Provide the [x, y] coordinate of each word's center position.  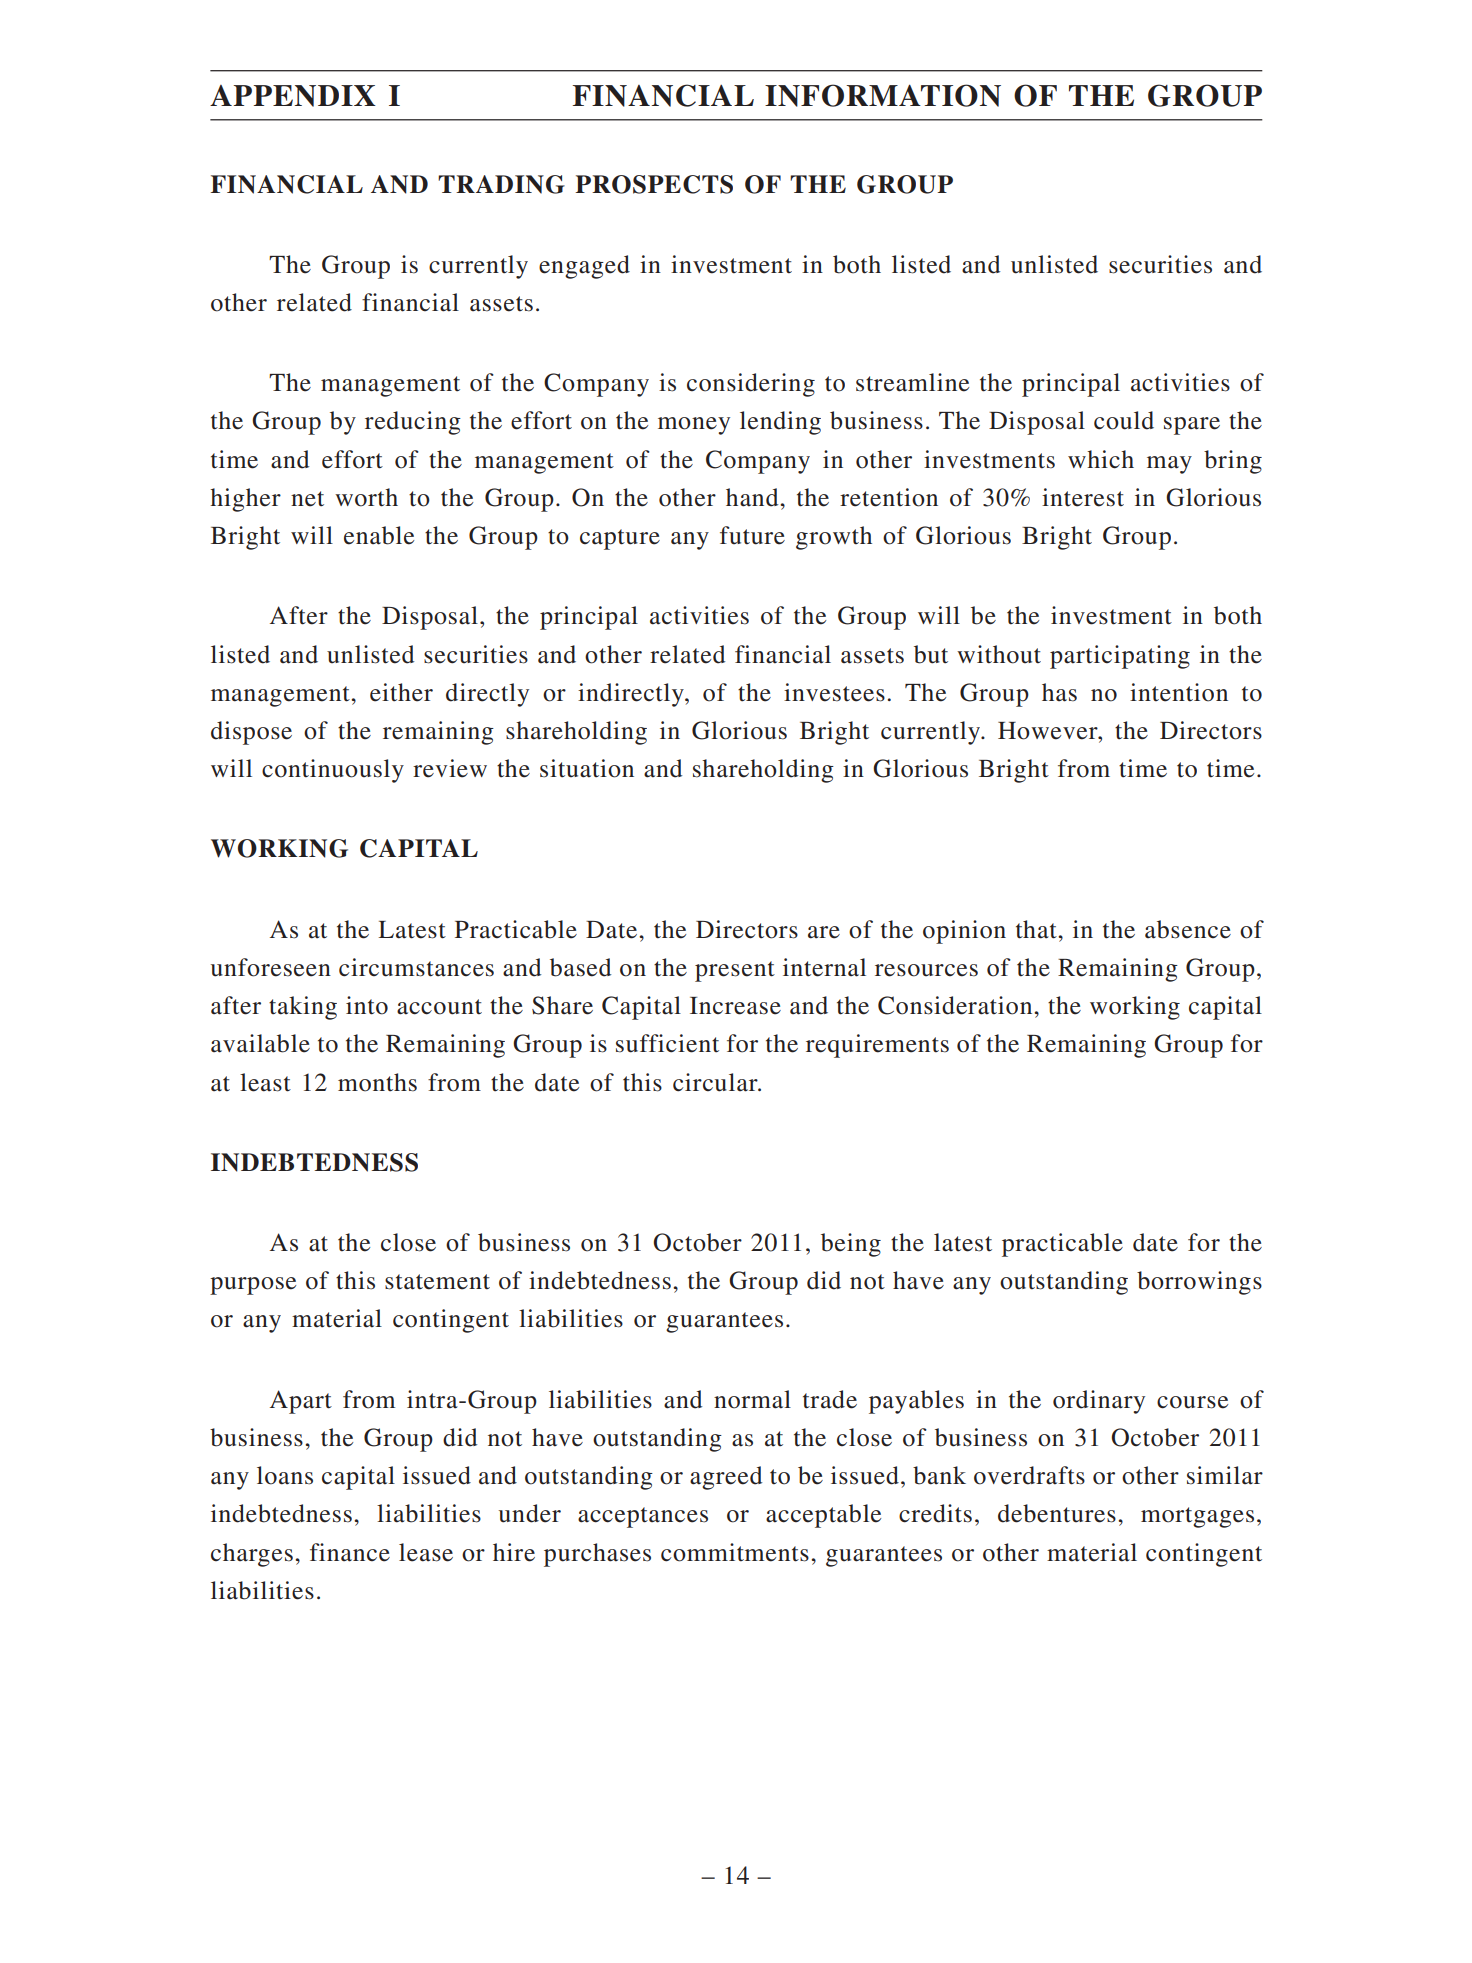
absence [1188, 929]
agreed [726, 1478]
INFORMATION [883, 95]
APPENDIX [293, 96]
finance [350, 1552]
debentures [1057, 1513]
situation [587, 768]
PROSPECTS [654, 184]
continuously [333, 771]
